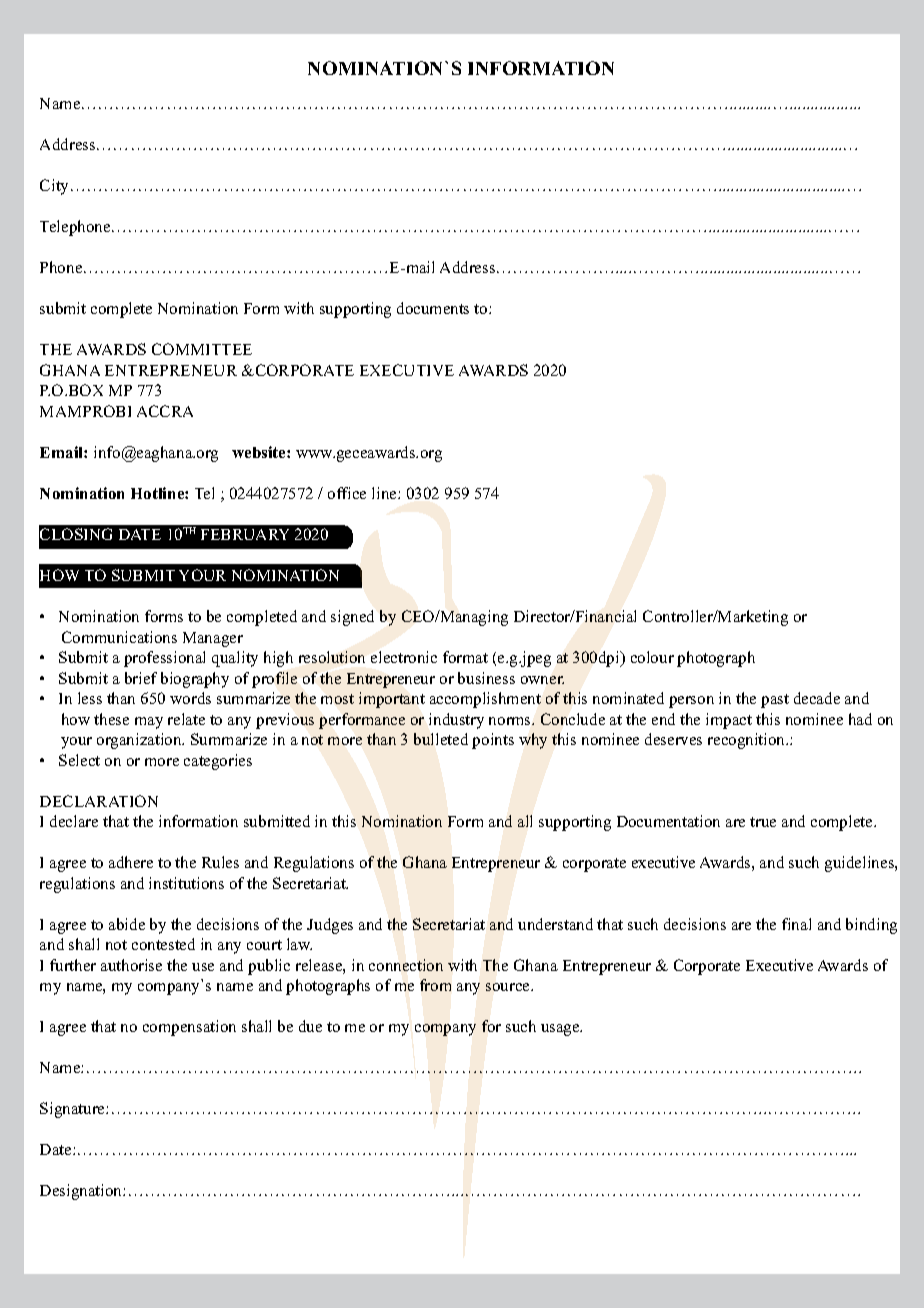 Image resolution: width=924 pixels, height=1308 pixels. Describe the element at coordinates (775, 701) in the page. I see `past` at that location.
